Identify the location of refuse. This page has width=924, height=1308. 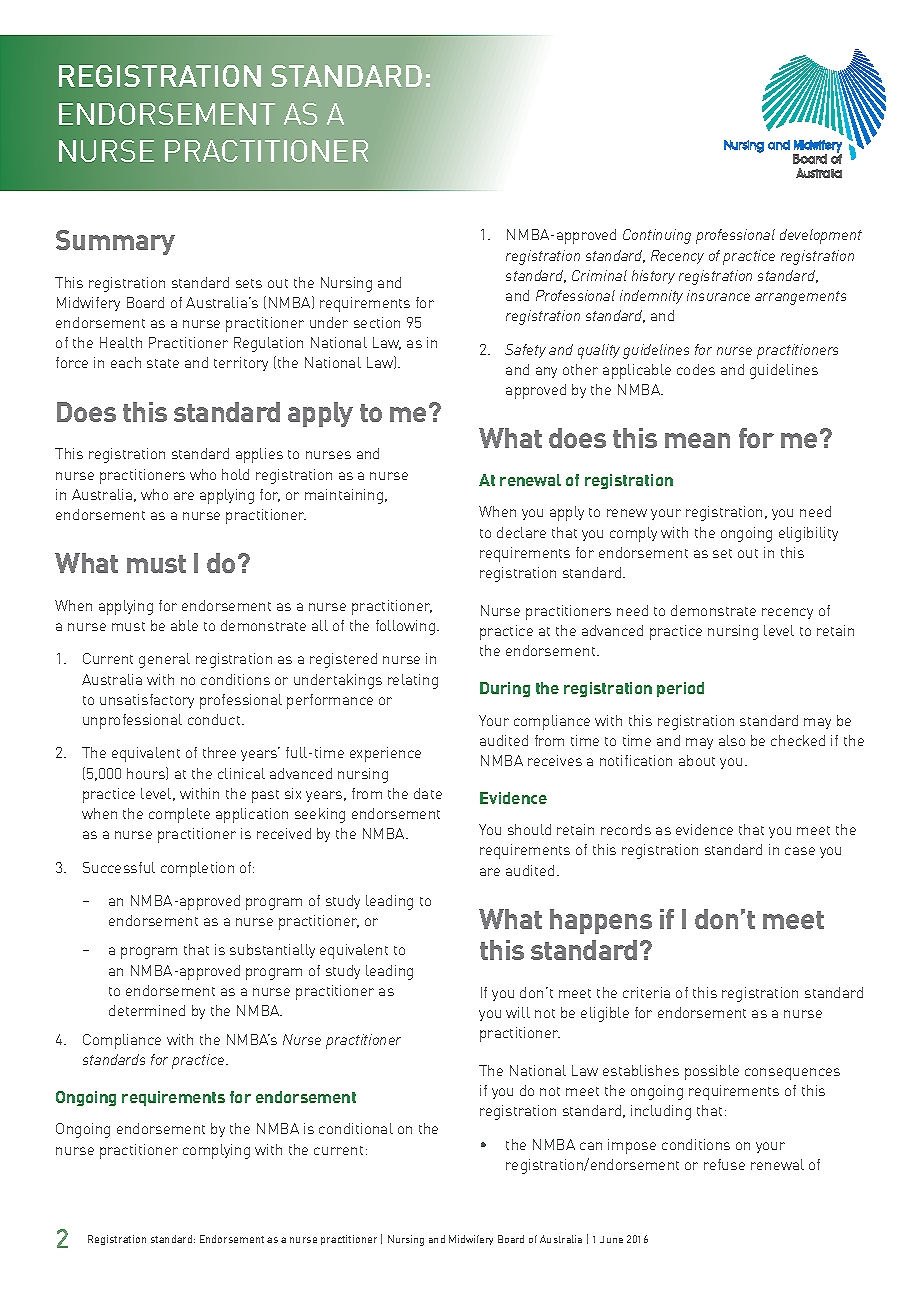
(724, 1164).
